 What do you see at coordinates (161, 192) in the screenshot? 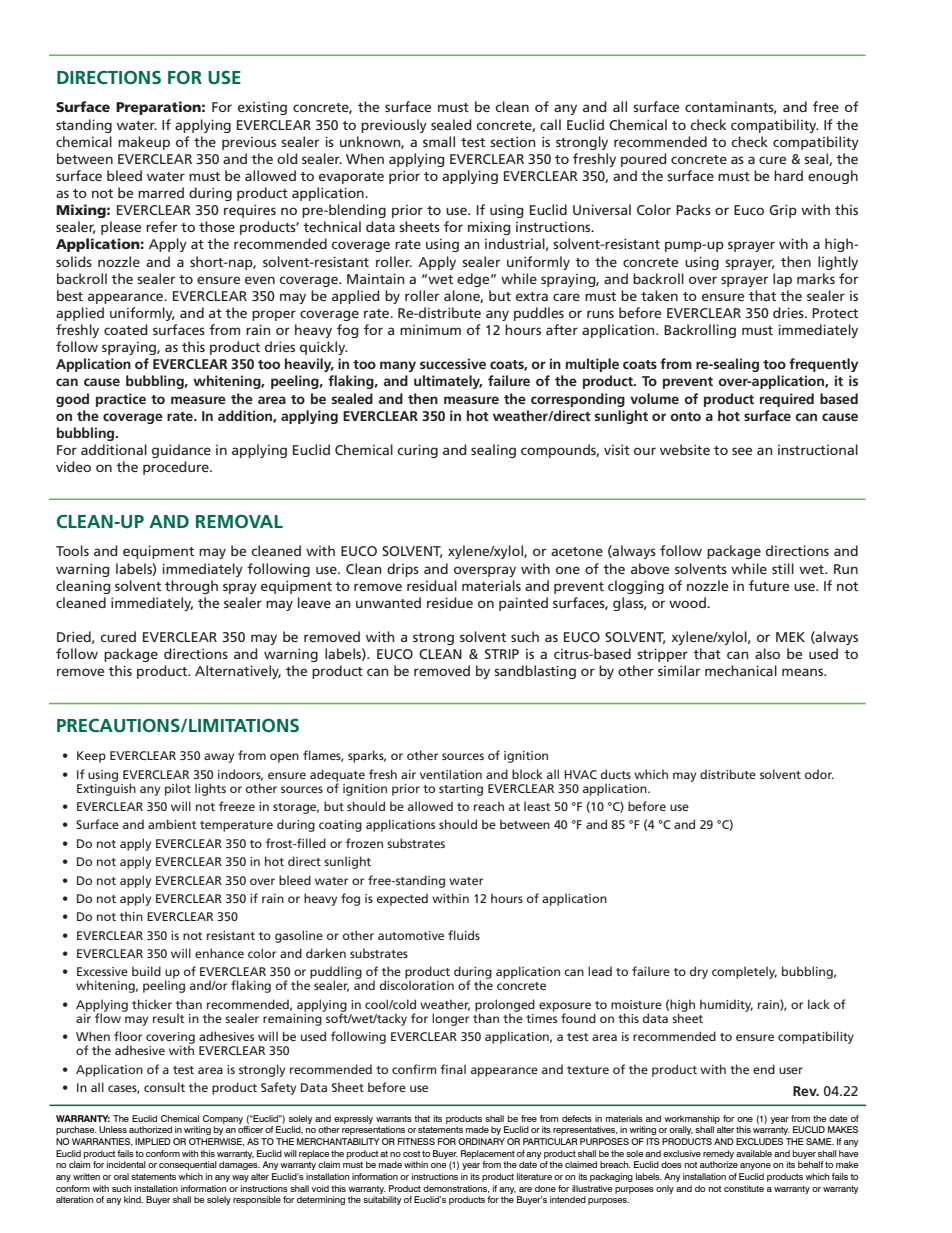
I see `marred` at bounding box center [161, 192].
